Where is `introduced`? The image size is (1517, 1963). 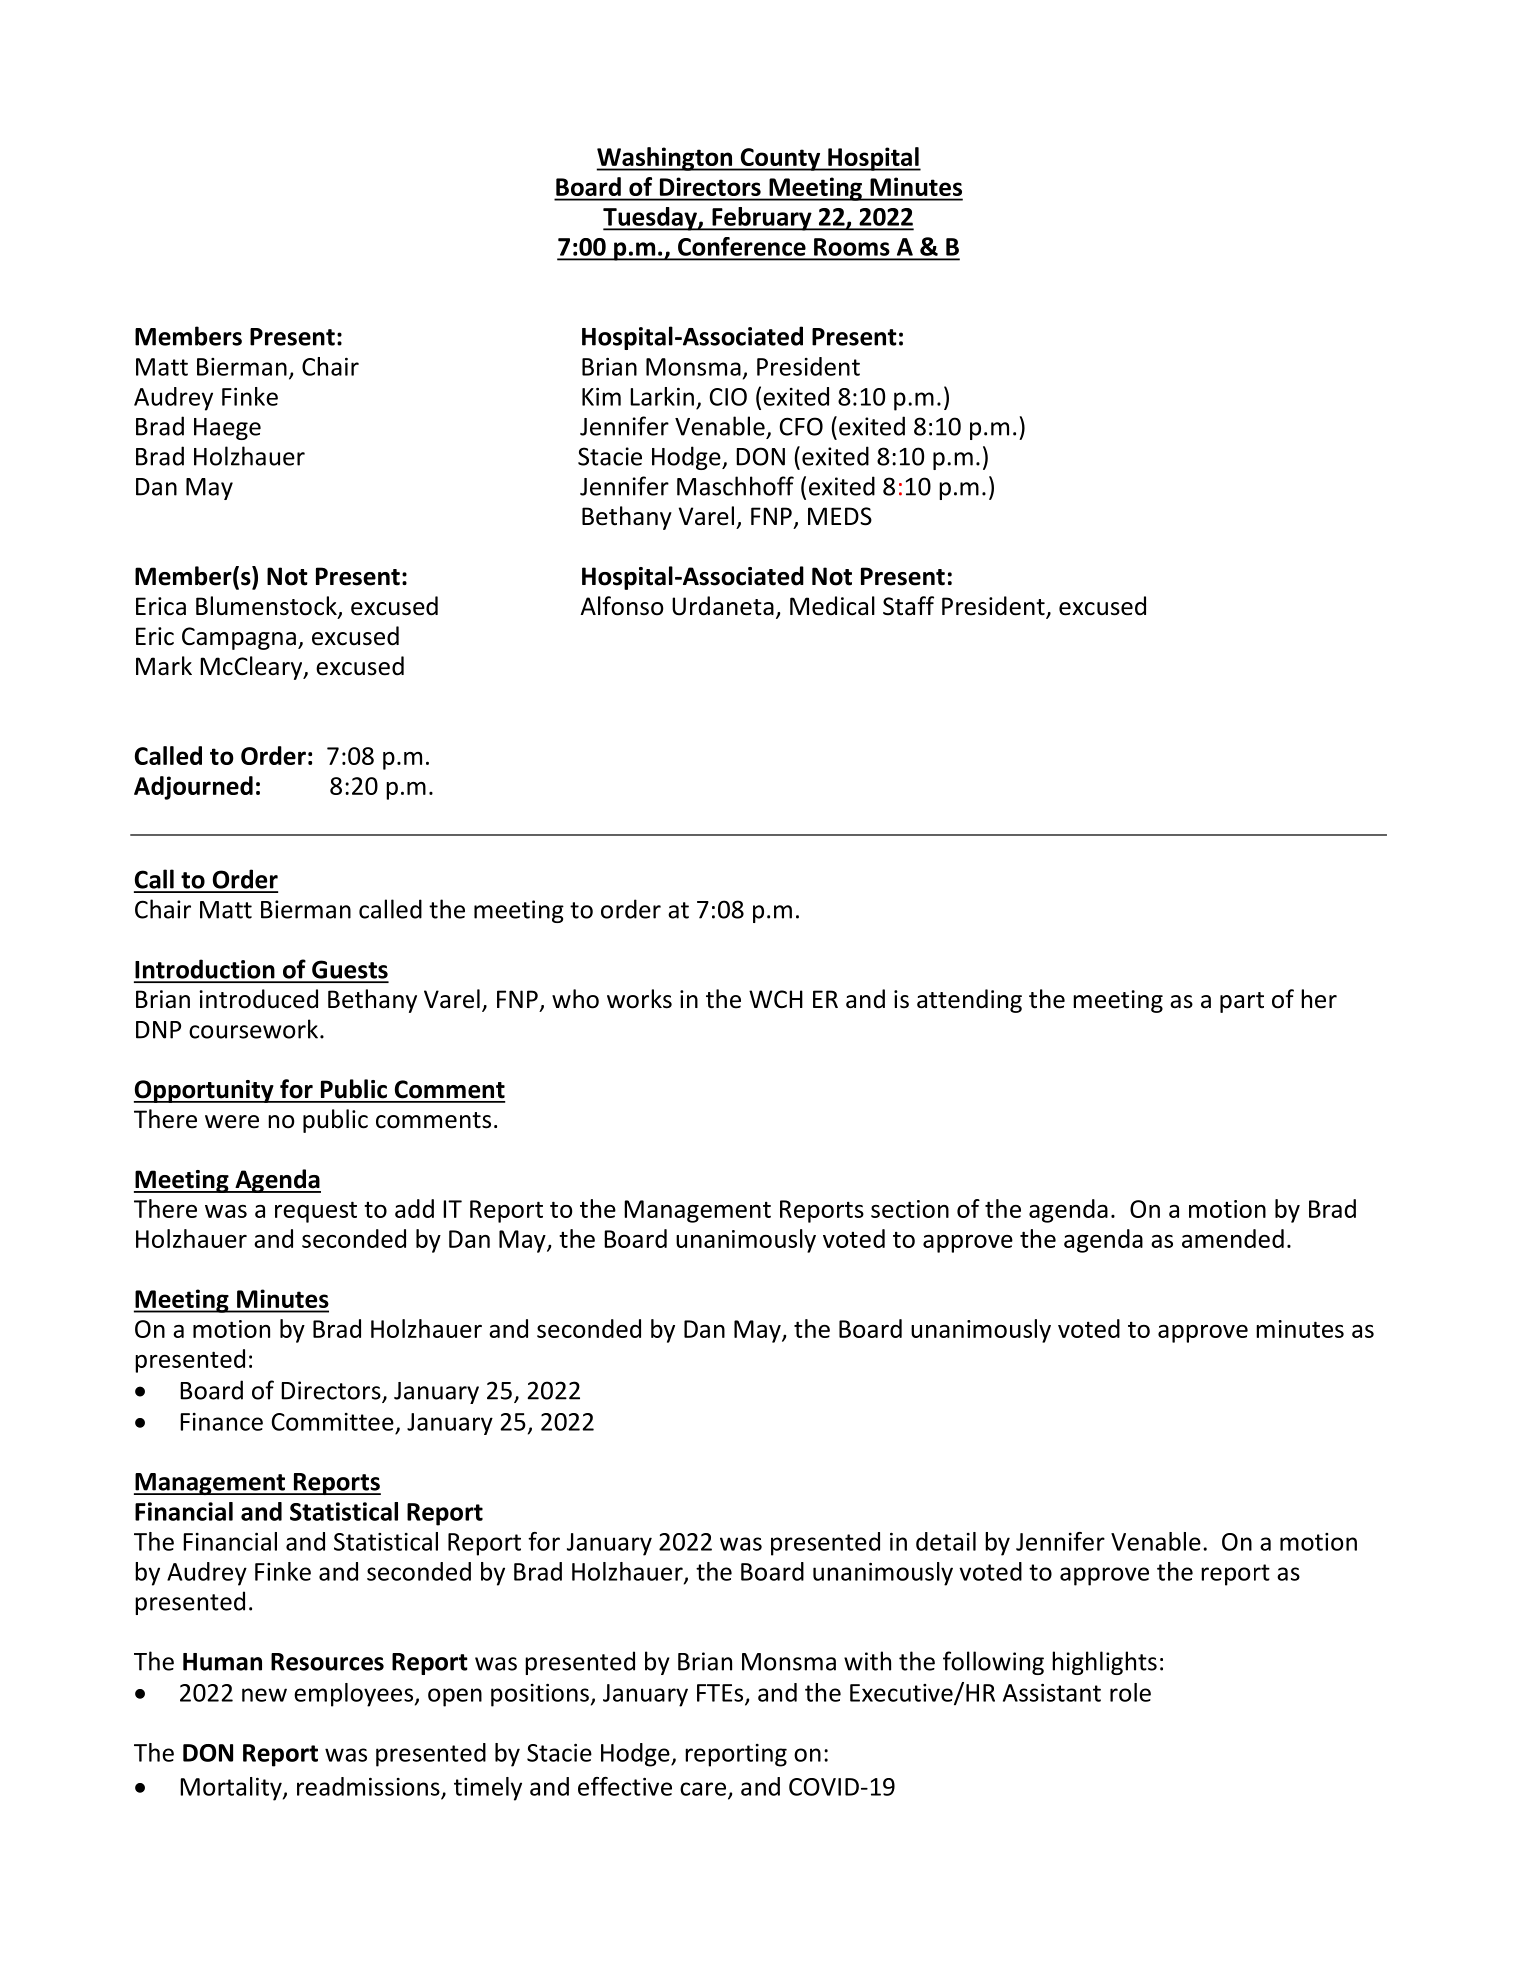
introduced is located at coordinates (258, 999).
